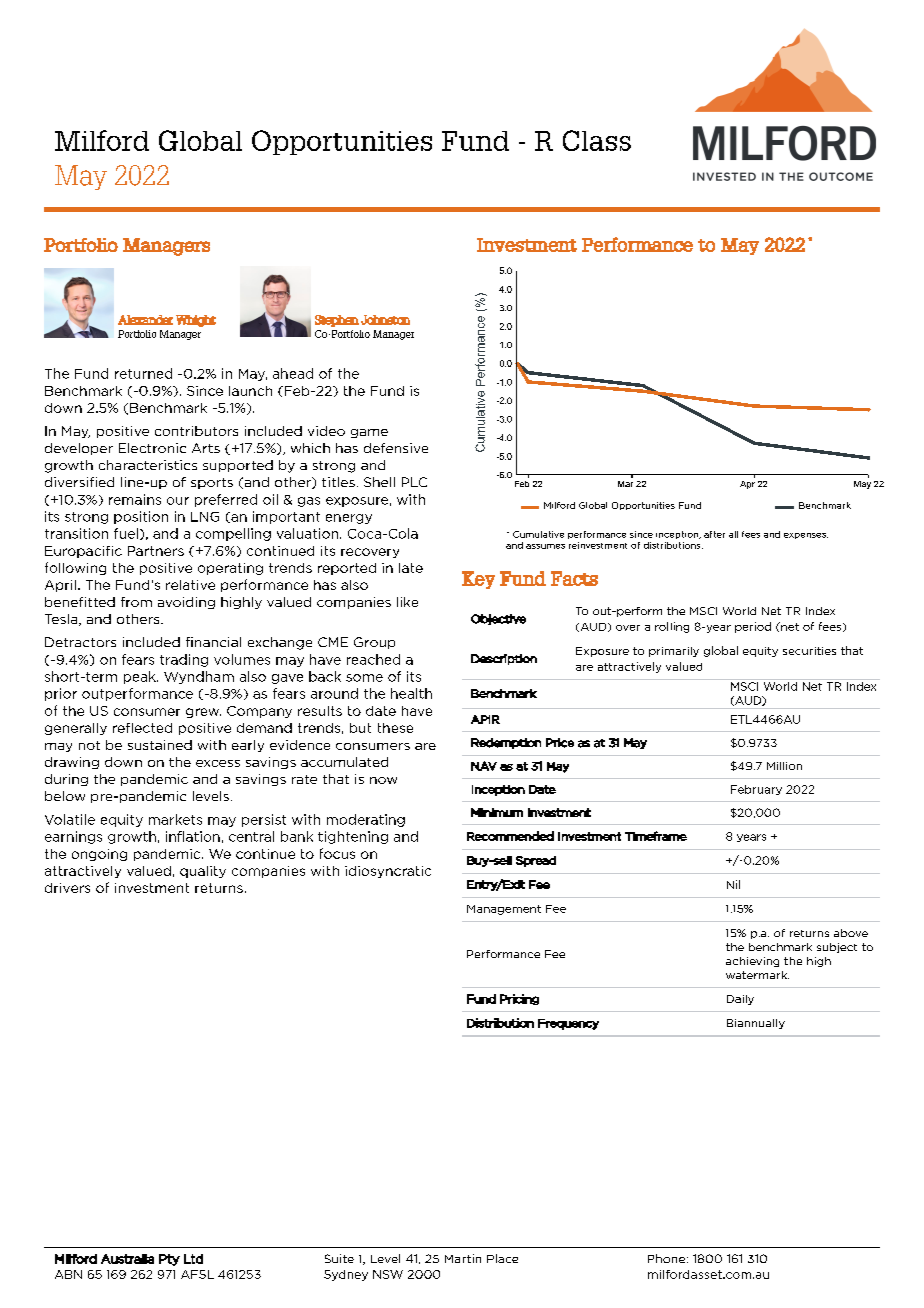 Image resolution: width=924 pixels, height=1308 pixels. Describe the element at coordinates (714, 534) in the page. I see `after` at that location.
